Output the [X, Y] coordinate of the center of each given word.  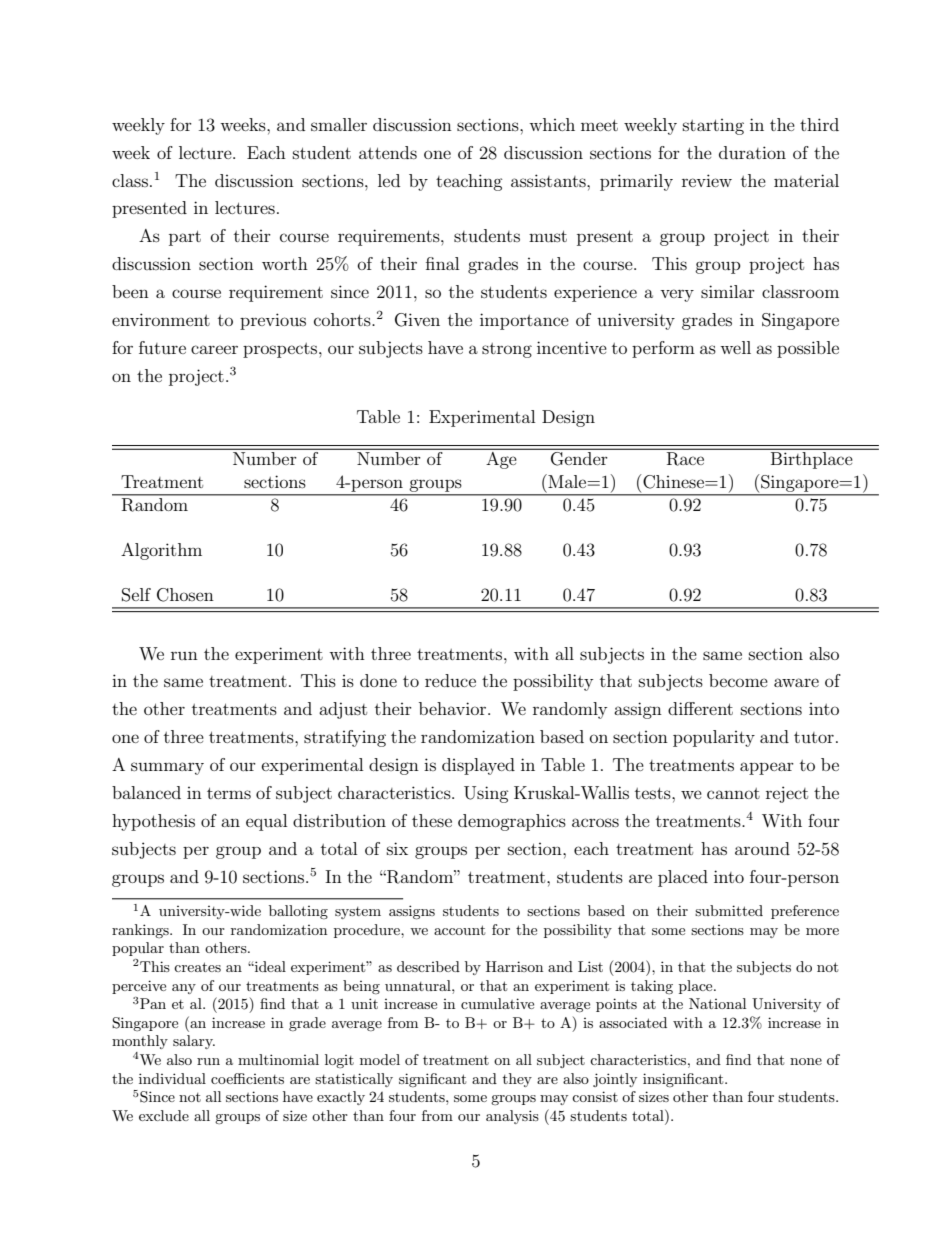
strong [507, 350]
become [738, 680]
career [214, 349]
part [185, 238]
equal [266, 822]
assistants [549, 180]
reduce [450, 680]
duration [752, 152]
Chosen [185, 595]
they [517, 1080]
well [735, 347]
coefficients [247, 1078]
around [762, 848]
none [806, 1061]
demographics [512, 822]
